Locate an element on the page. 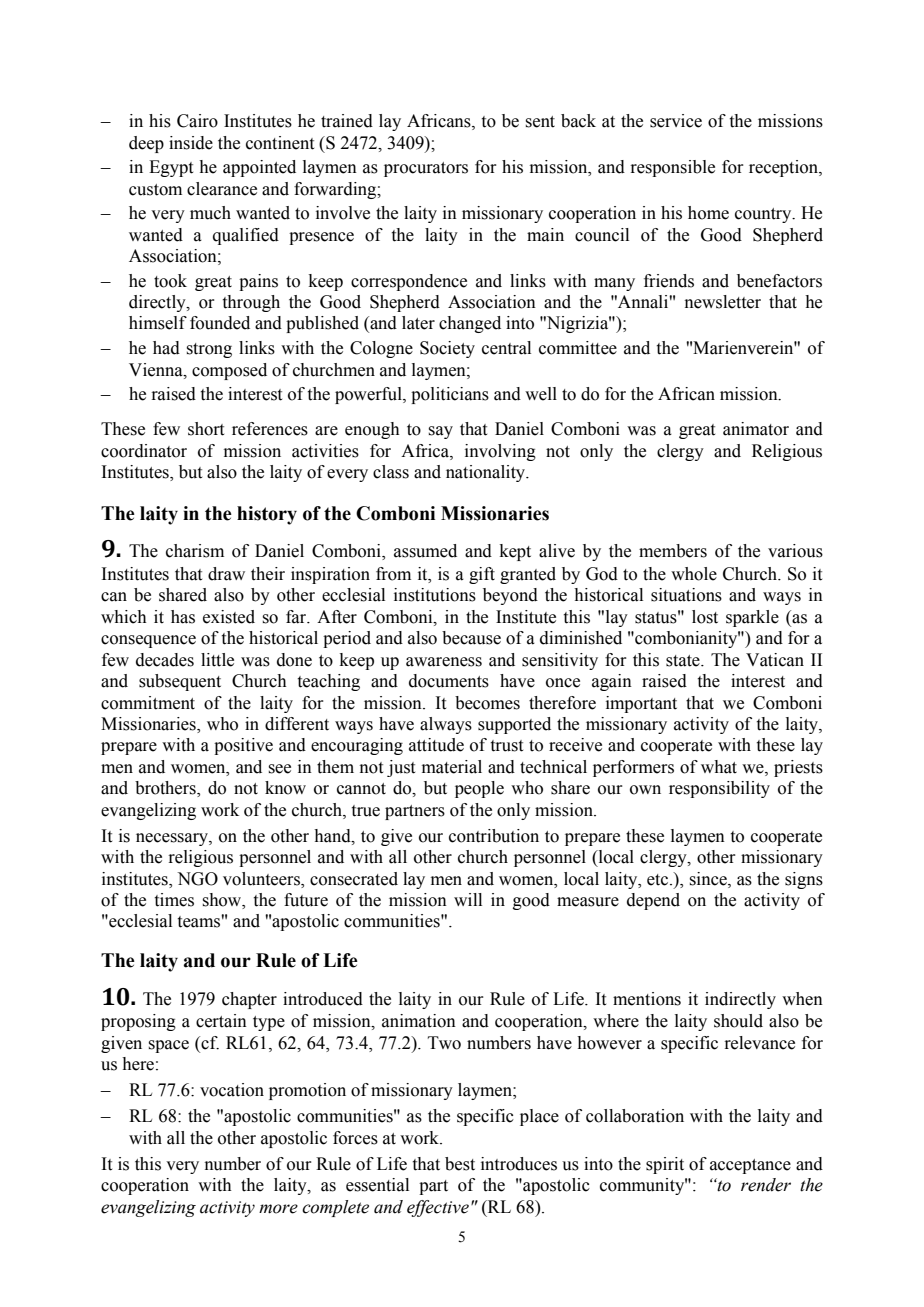  state is located at coordinates (684, 661).
